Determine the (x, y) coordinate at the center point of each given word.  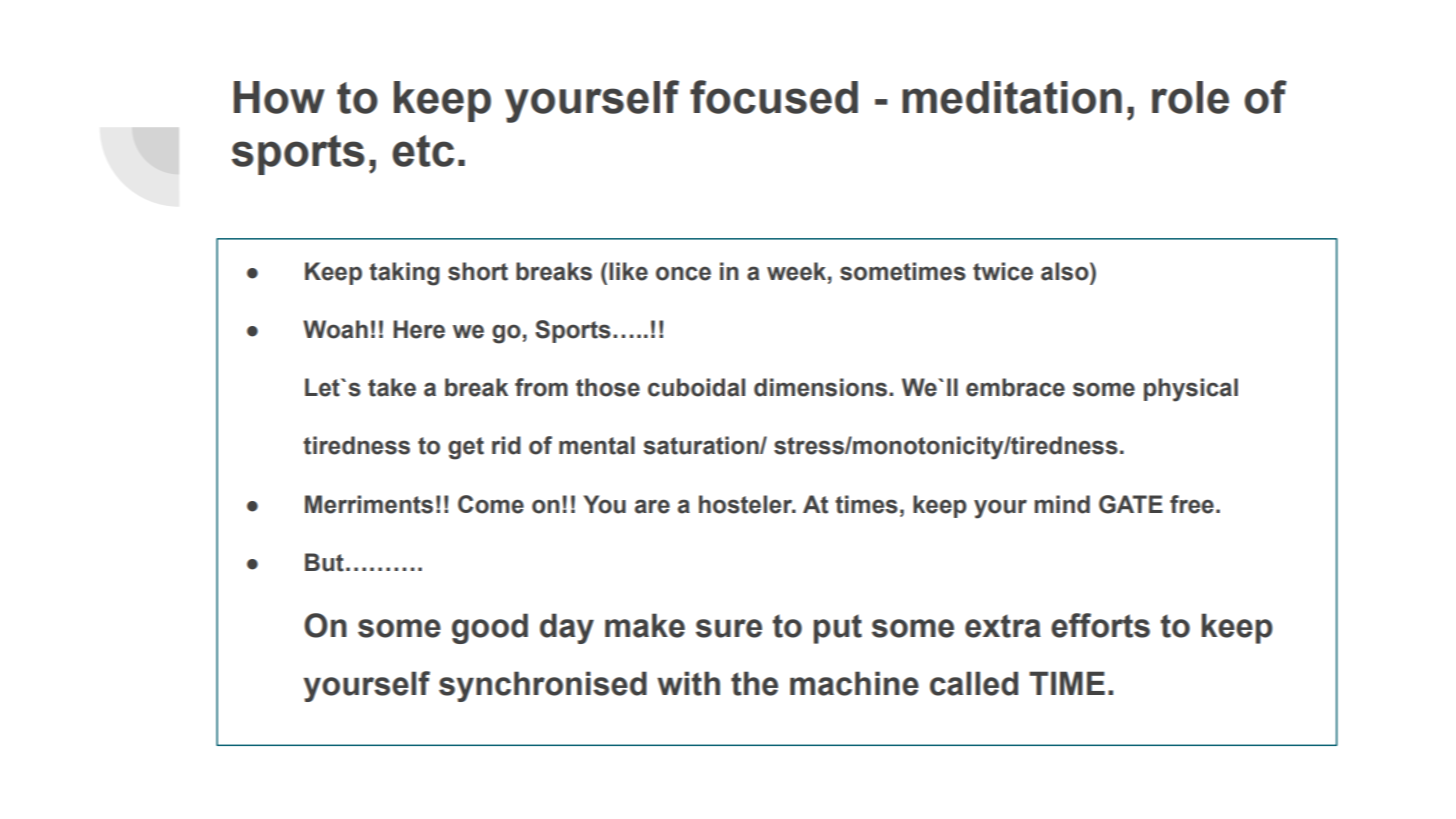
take (392, 387)
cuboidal (696, 387)
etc (423, 151)
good (490, 628)
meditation (1012, 97)
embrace (1015, 387)
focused (774, 97)
